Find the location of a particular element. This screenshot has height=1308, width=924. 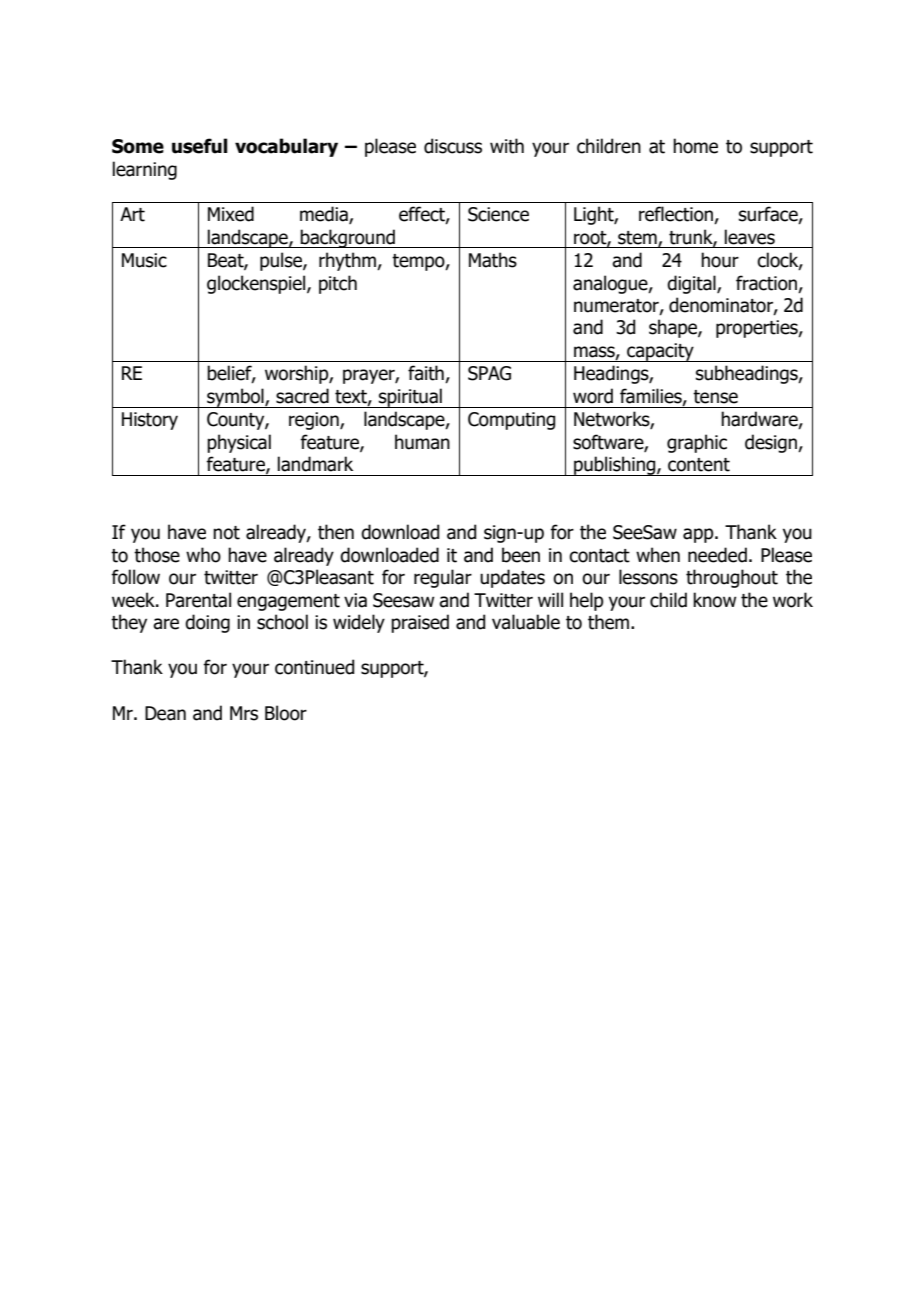

discuss is located at coordinates (453, 146).
